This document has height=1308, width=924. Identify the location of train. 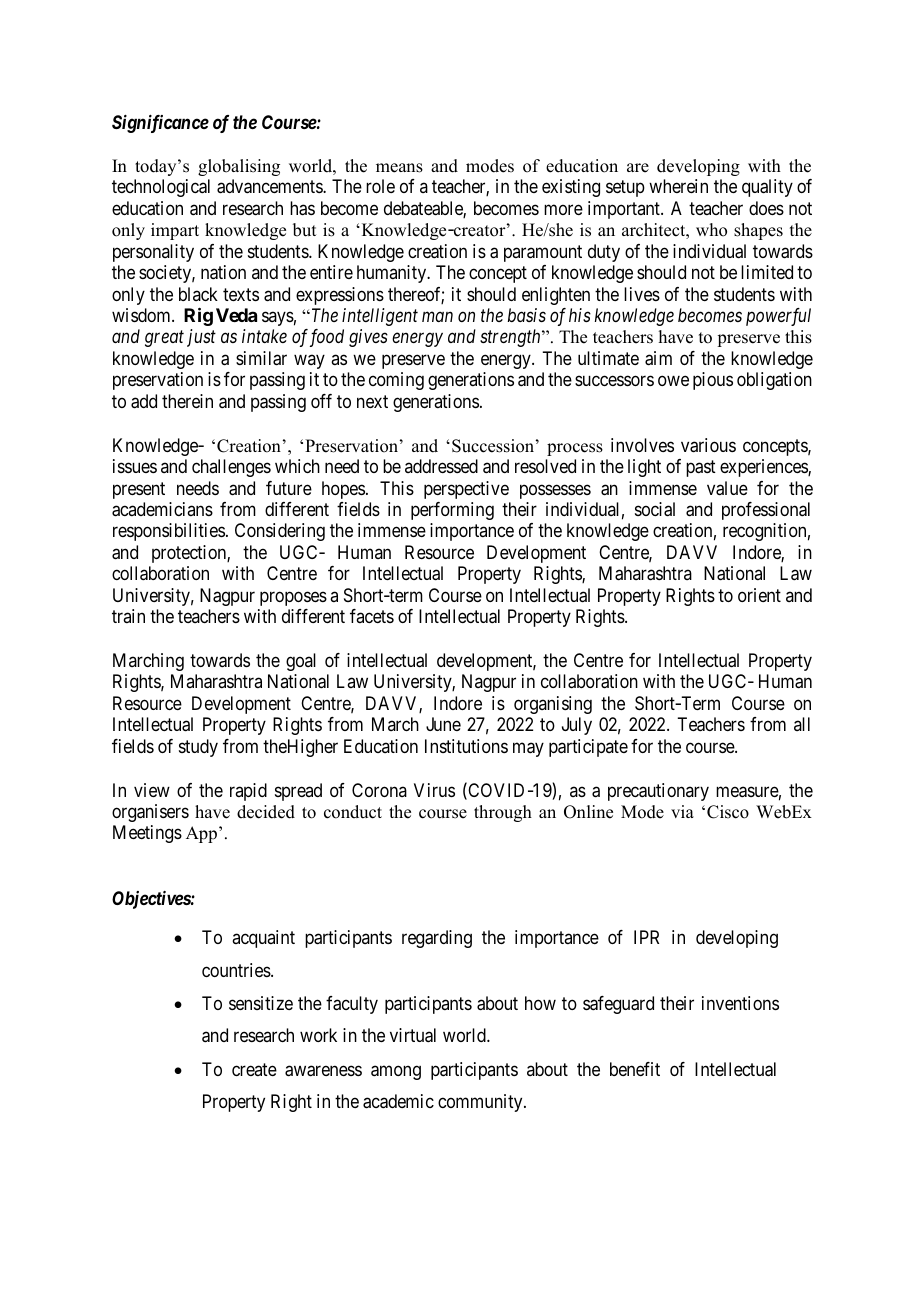
(128, 616).
